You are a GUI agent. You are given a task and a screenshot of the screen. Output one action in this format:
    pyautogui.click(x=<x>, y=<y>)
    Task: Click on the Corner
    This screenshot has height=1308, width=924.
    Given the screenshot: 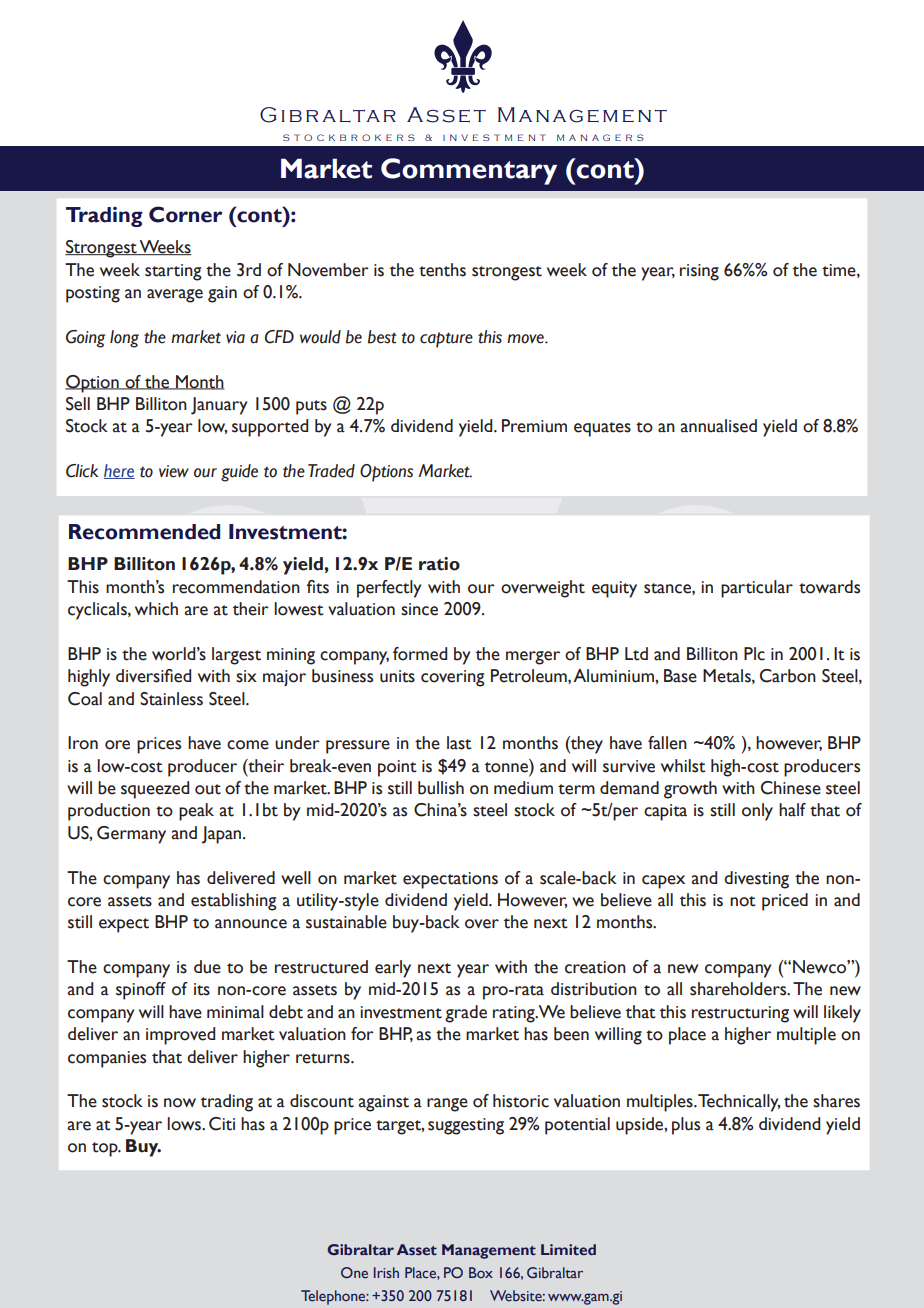 What is the action you would take?
    pyautogui.click(x=185, y=214)
